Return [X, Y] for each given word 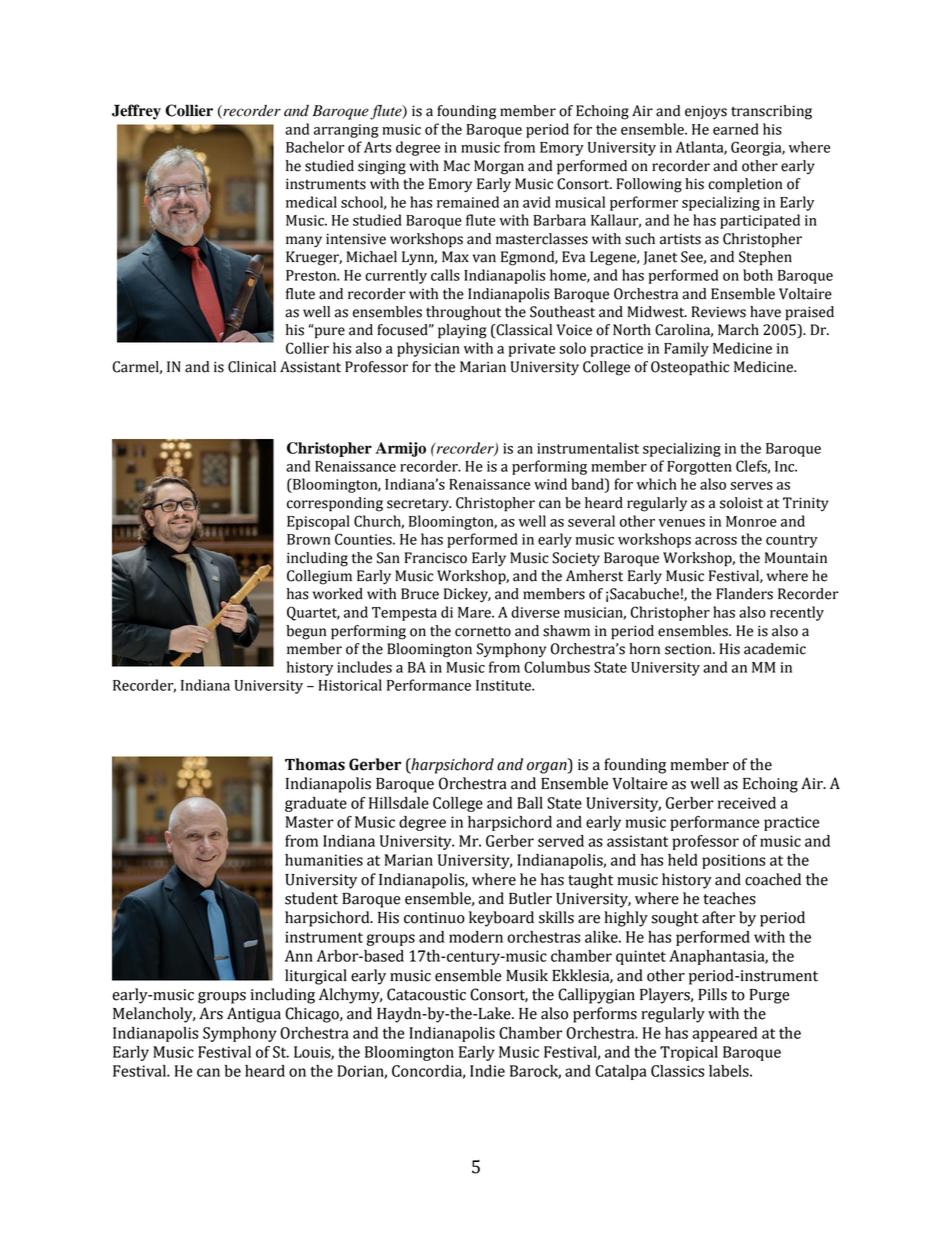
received [747, 803]
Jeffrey [136, 112]
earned [736, 129]
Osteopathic [690, 368]
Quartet [313, 613]
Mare [475, 612]
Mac [457, 166]
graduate [316, 804]
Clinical [252, 367]
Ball [530, 803]
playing [462, 331]
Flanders [744, 594]
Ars [211, 1013]
